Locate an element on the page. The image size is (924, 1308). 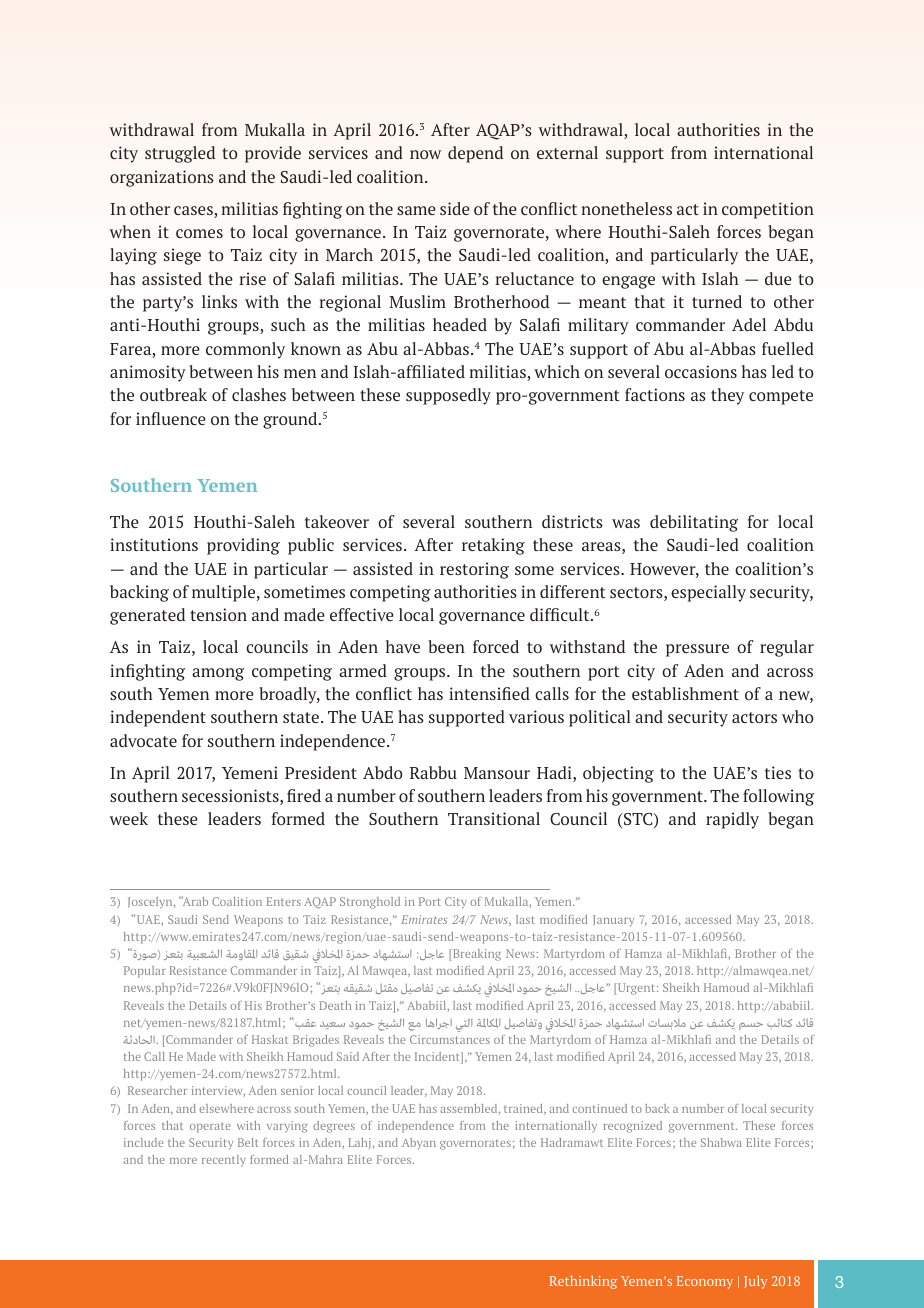
Rethinking is located at coordinates (583, 1282).
